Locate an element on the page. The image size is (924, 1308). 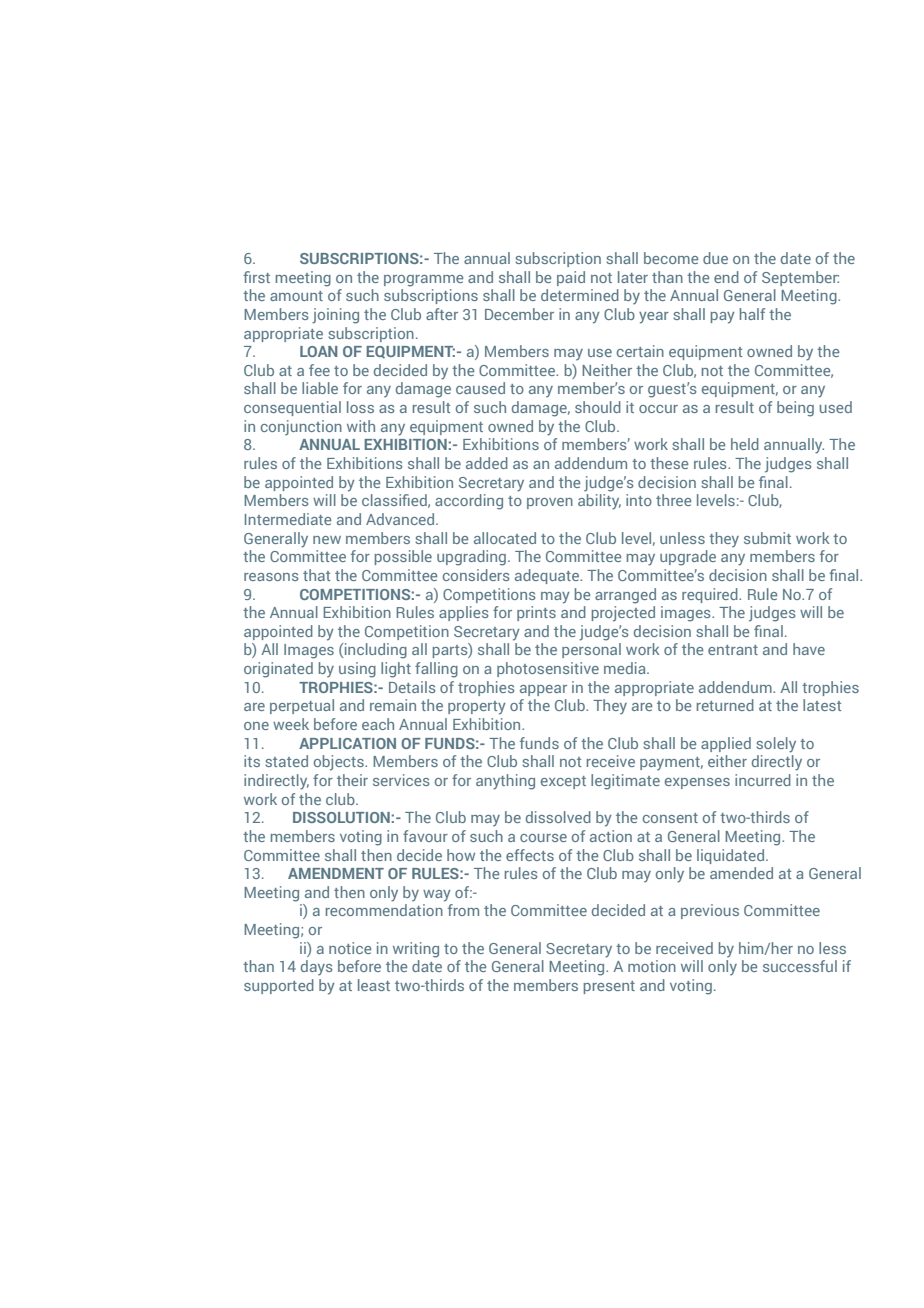
that is located at coordinates (316, 575).
